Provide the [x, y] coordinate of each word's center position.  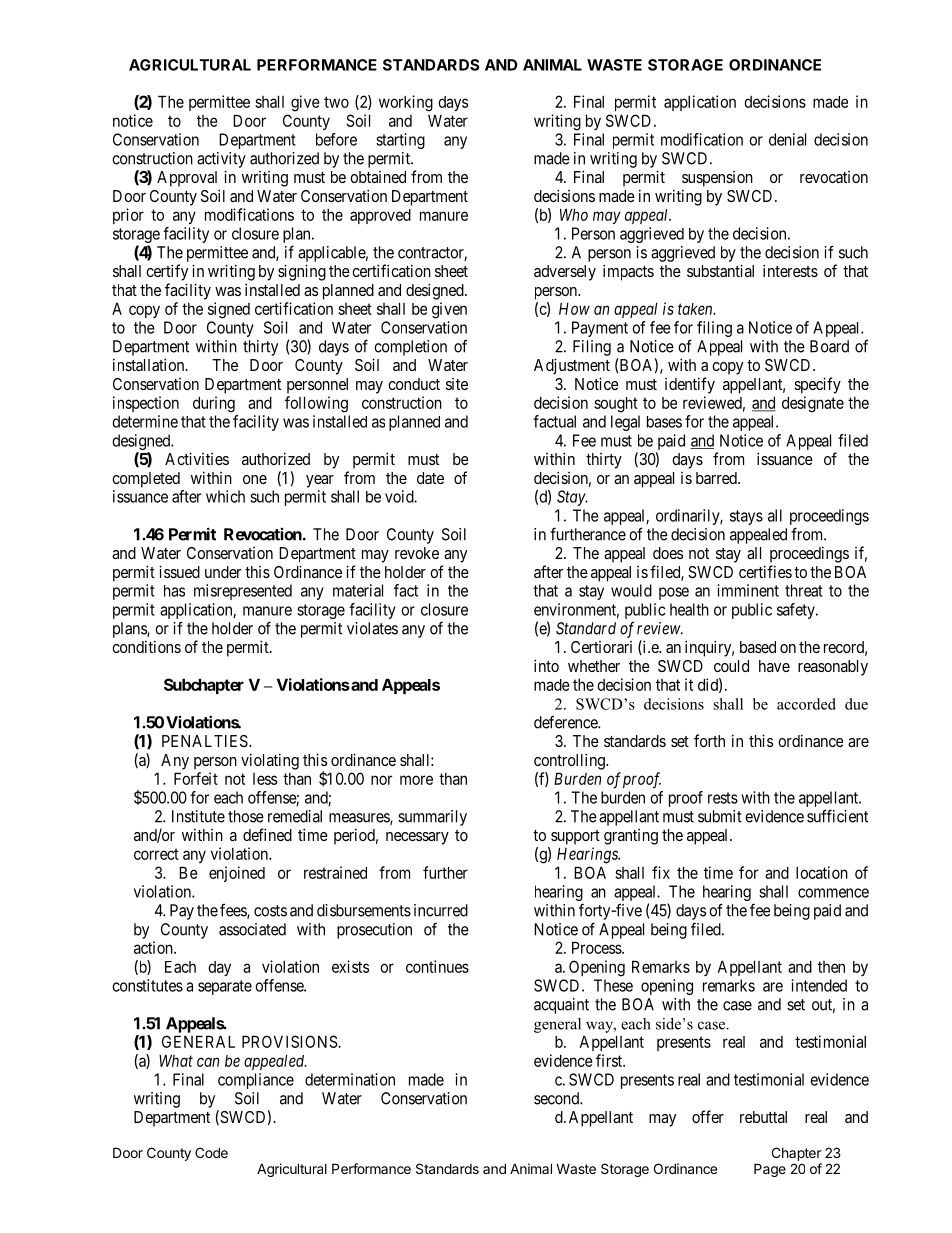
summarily [432, 818]
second [557, 1098]
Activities [197, 458]
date [430, 478]
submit [720, 816]
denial [787, 139]
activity [221, 160]
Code [211, 1152]
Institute [198, 816]
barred [717, 478]
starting [400, 141]
